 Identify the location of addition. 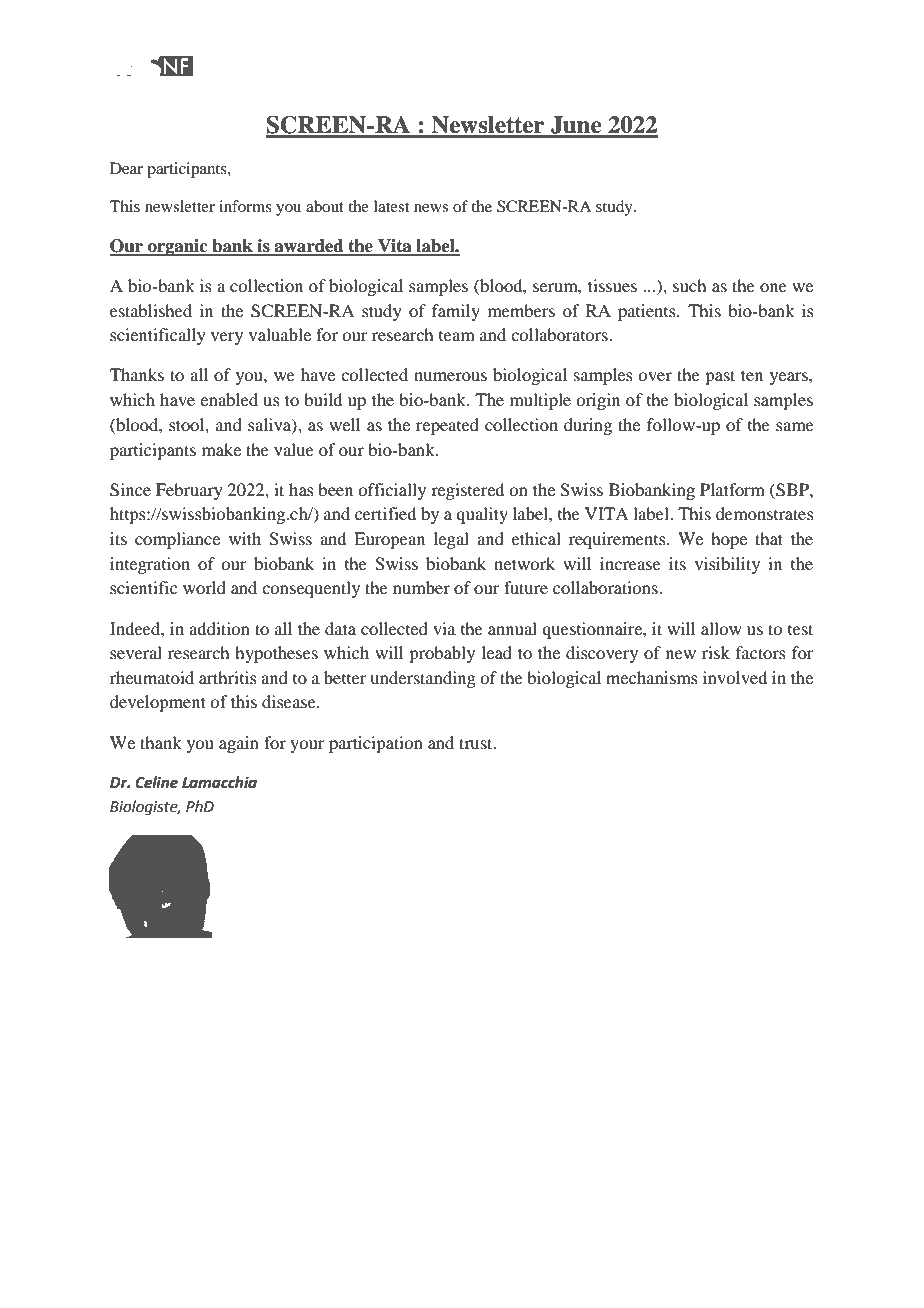
(219, 628).
